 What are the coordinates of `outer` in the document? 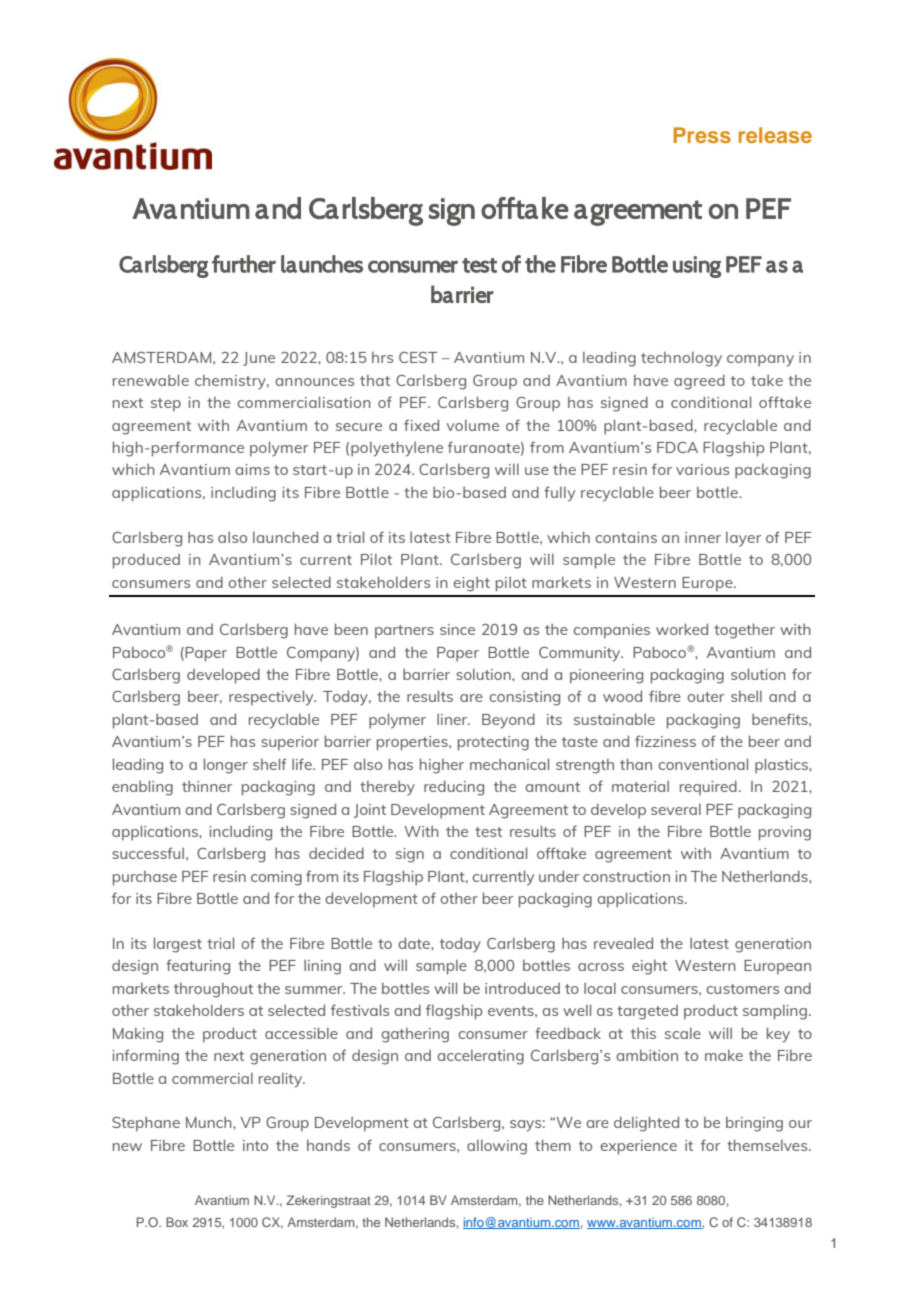 It's located at (705, 697).
